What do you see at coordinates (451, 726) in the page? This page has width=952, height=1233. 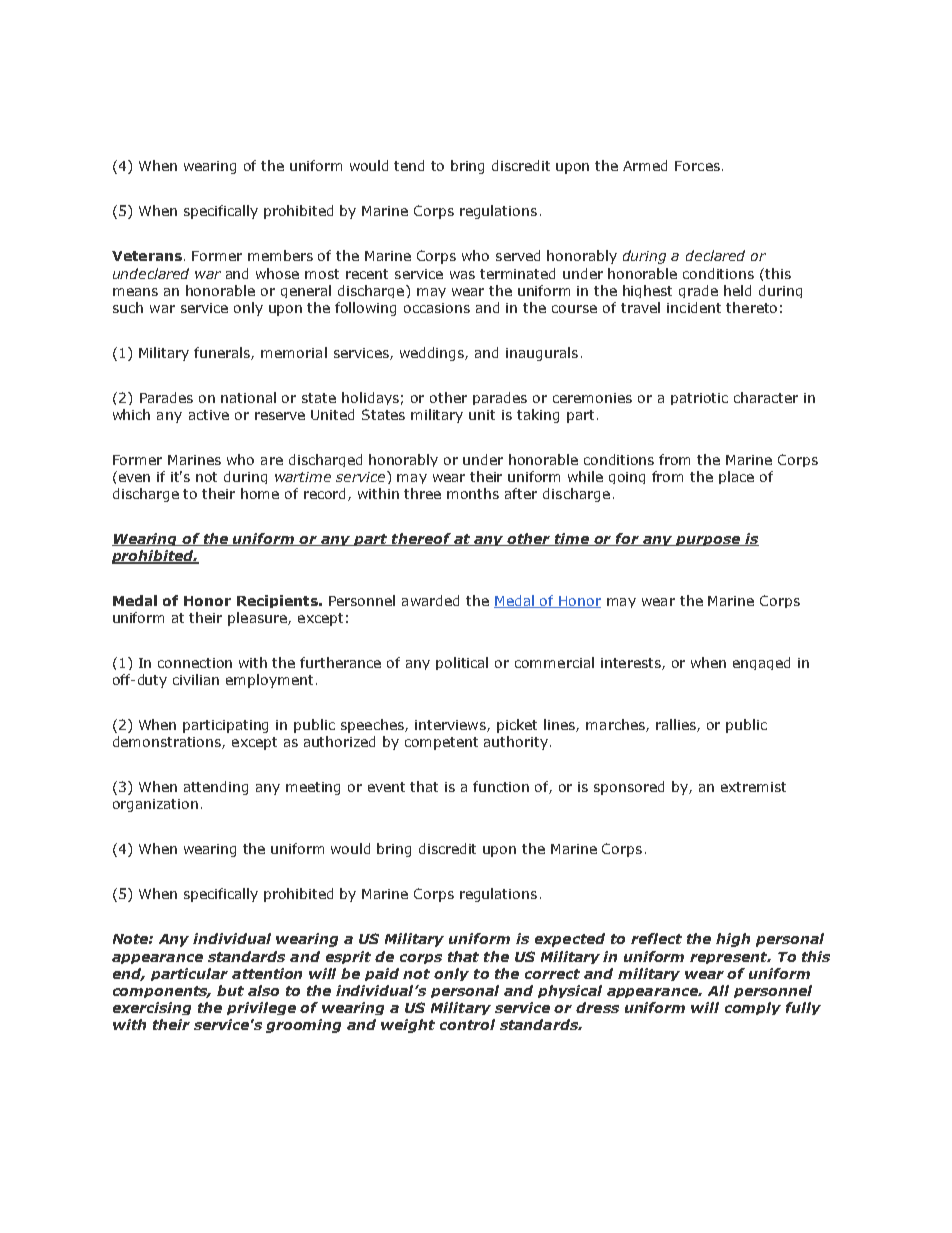 I see `interviews` at bounding box center [451, 726].
